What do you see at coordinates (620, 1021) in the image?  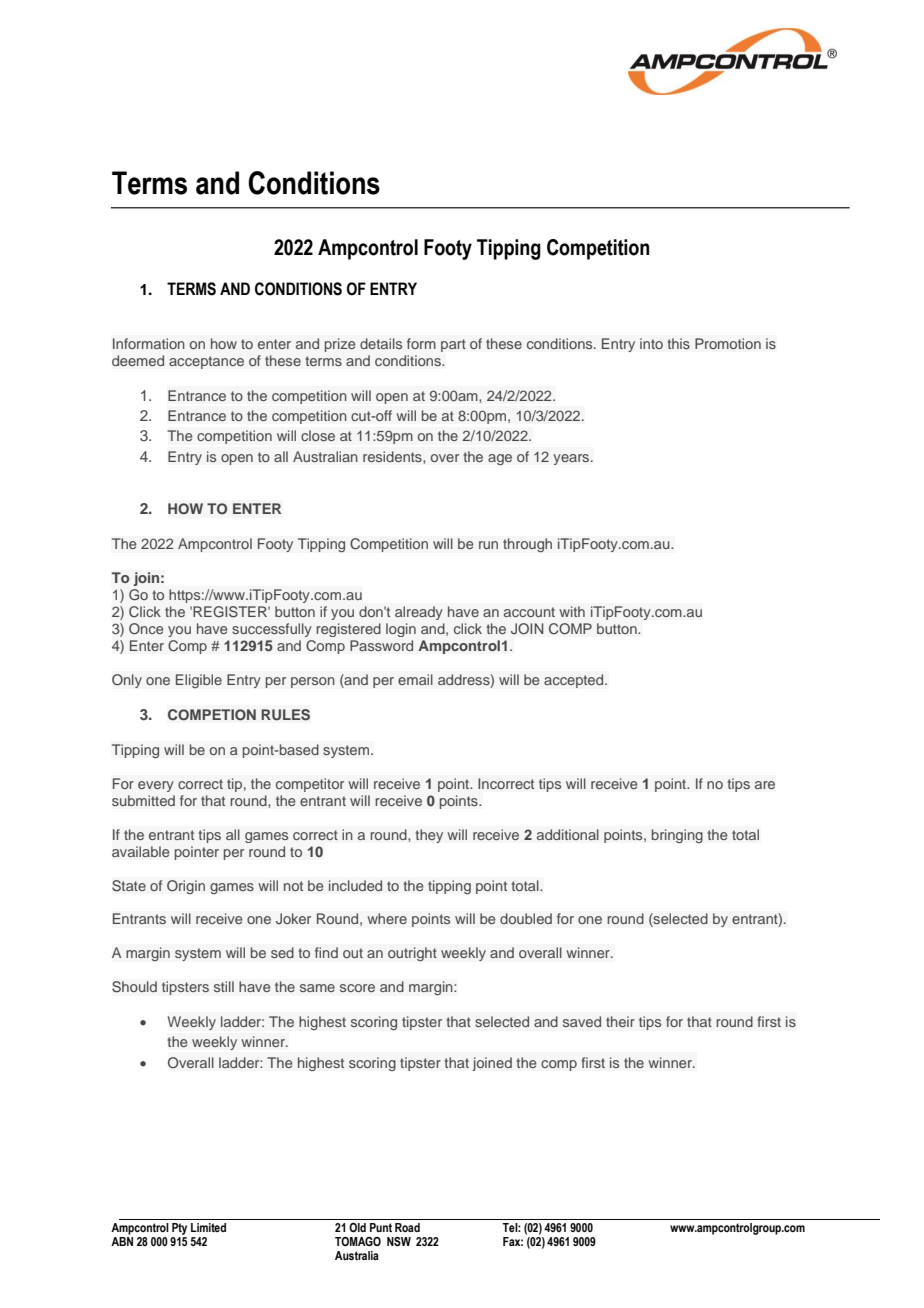 I see `their` at bounding box center [620, 1021].
